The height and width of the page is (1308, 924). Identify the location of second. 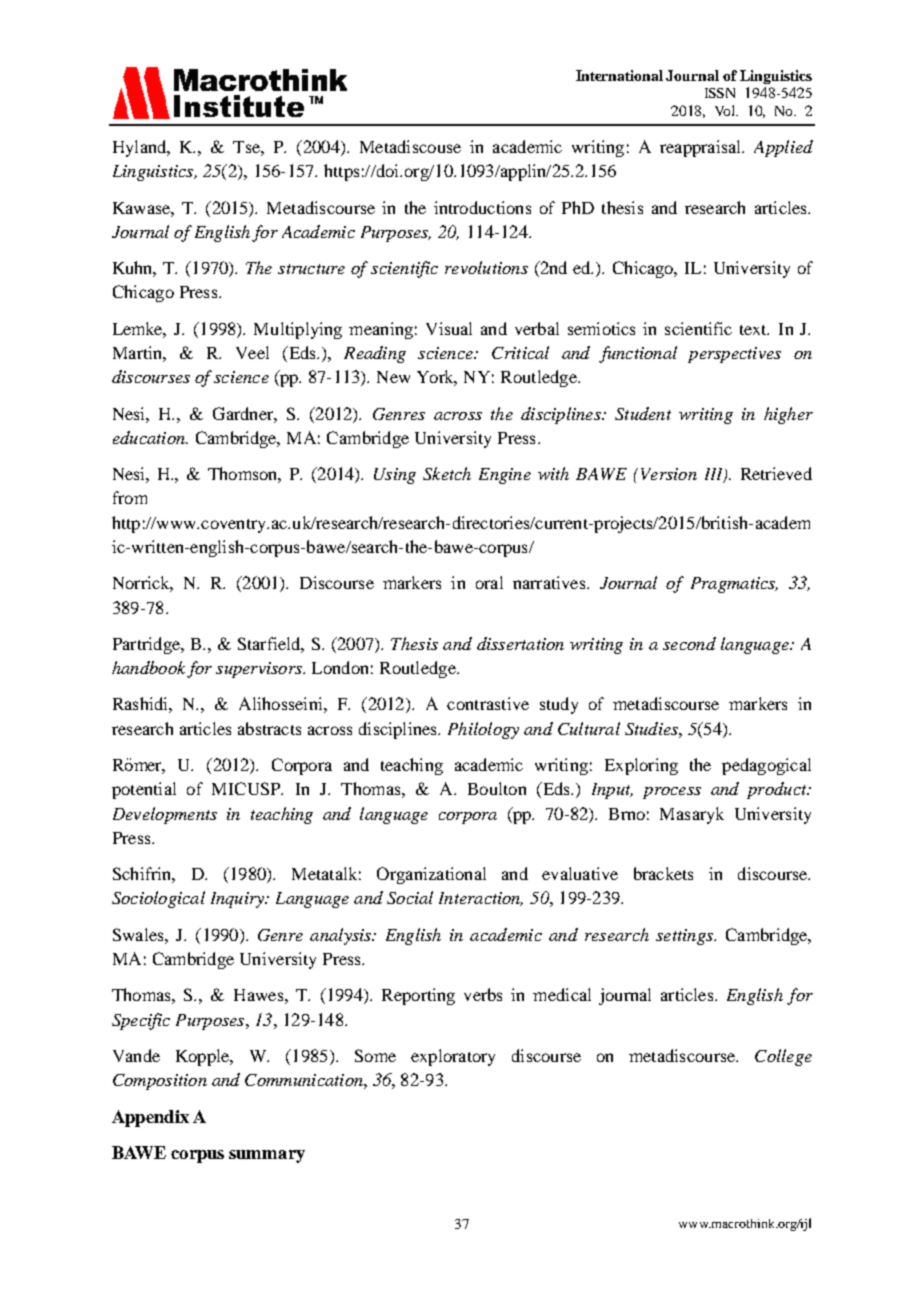
(689, 643).
